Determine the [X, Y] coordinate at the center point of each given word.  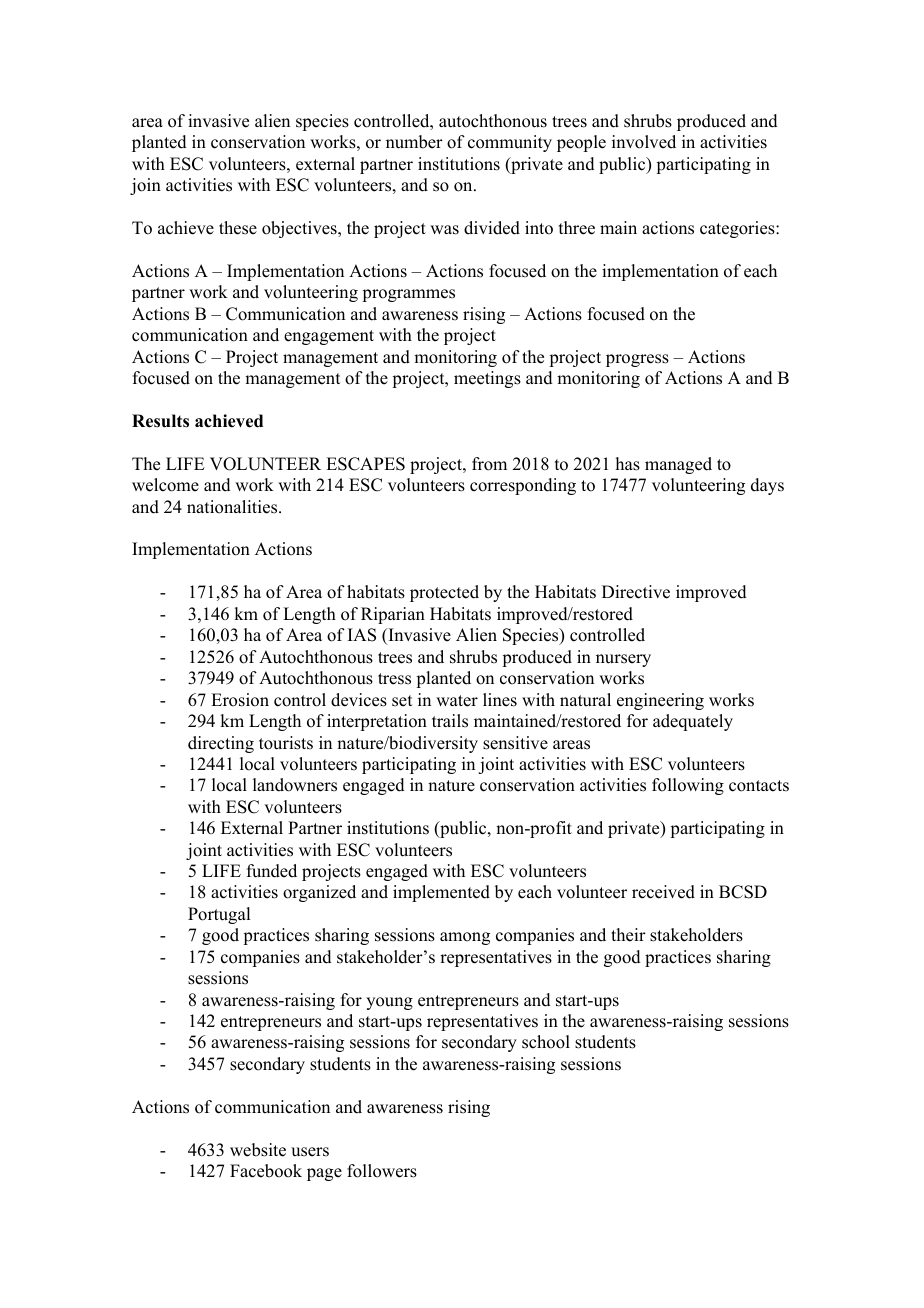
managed [678, 465]
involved [644, 142]
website [258, 1150]
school [546, 1042]
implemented [441, 893]
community [510, 143]
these [238, 228]
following [688, 786]
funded [272, 871]
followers [382, 1171]
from [489, 464]
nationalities [233, 507]
